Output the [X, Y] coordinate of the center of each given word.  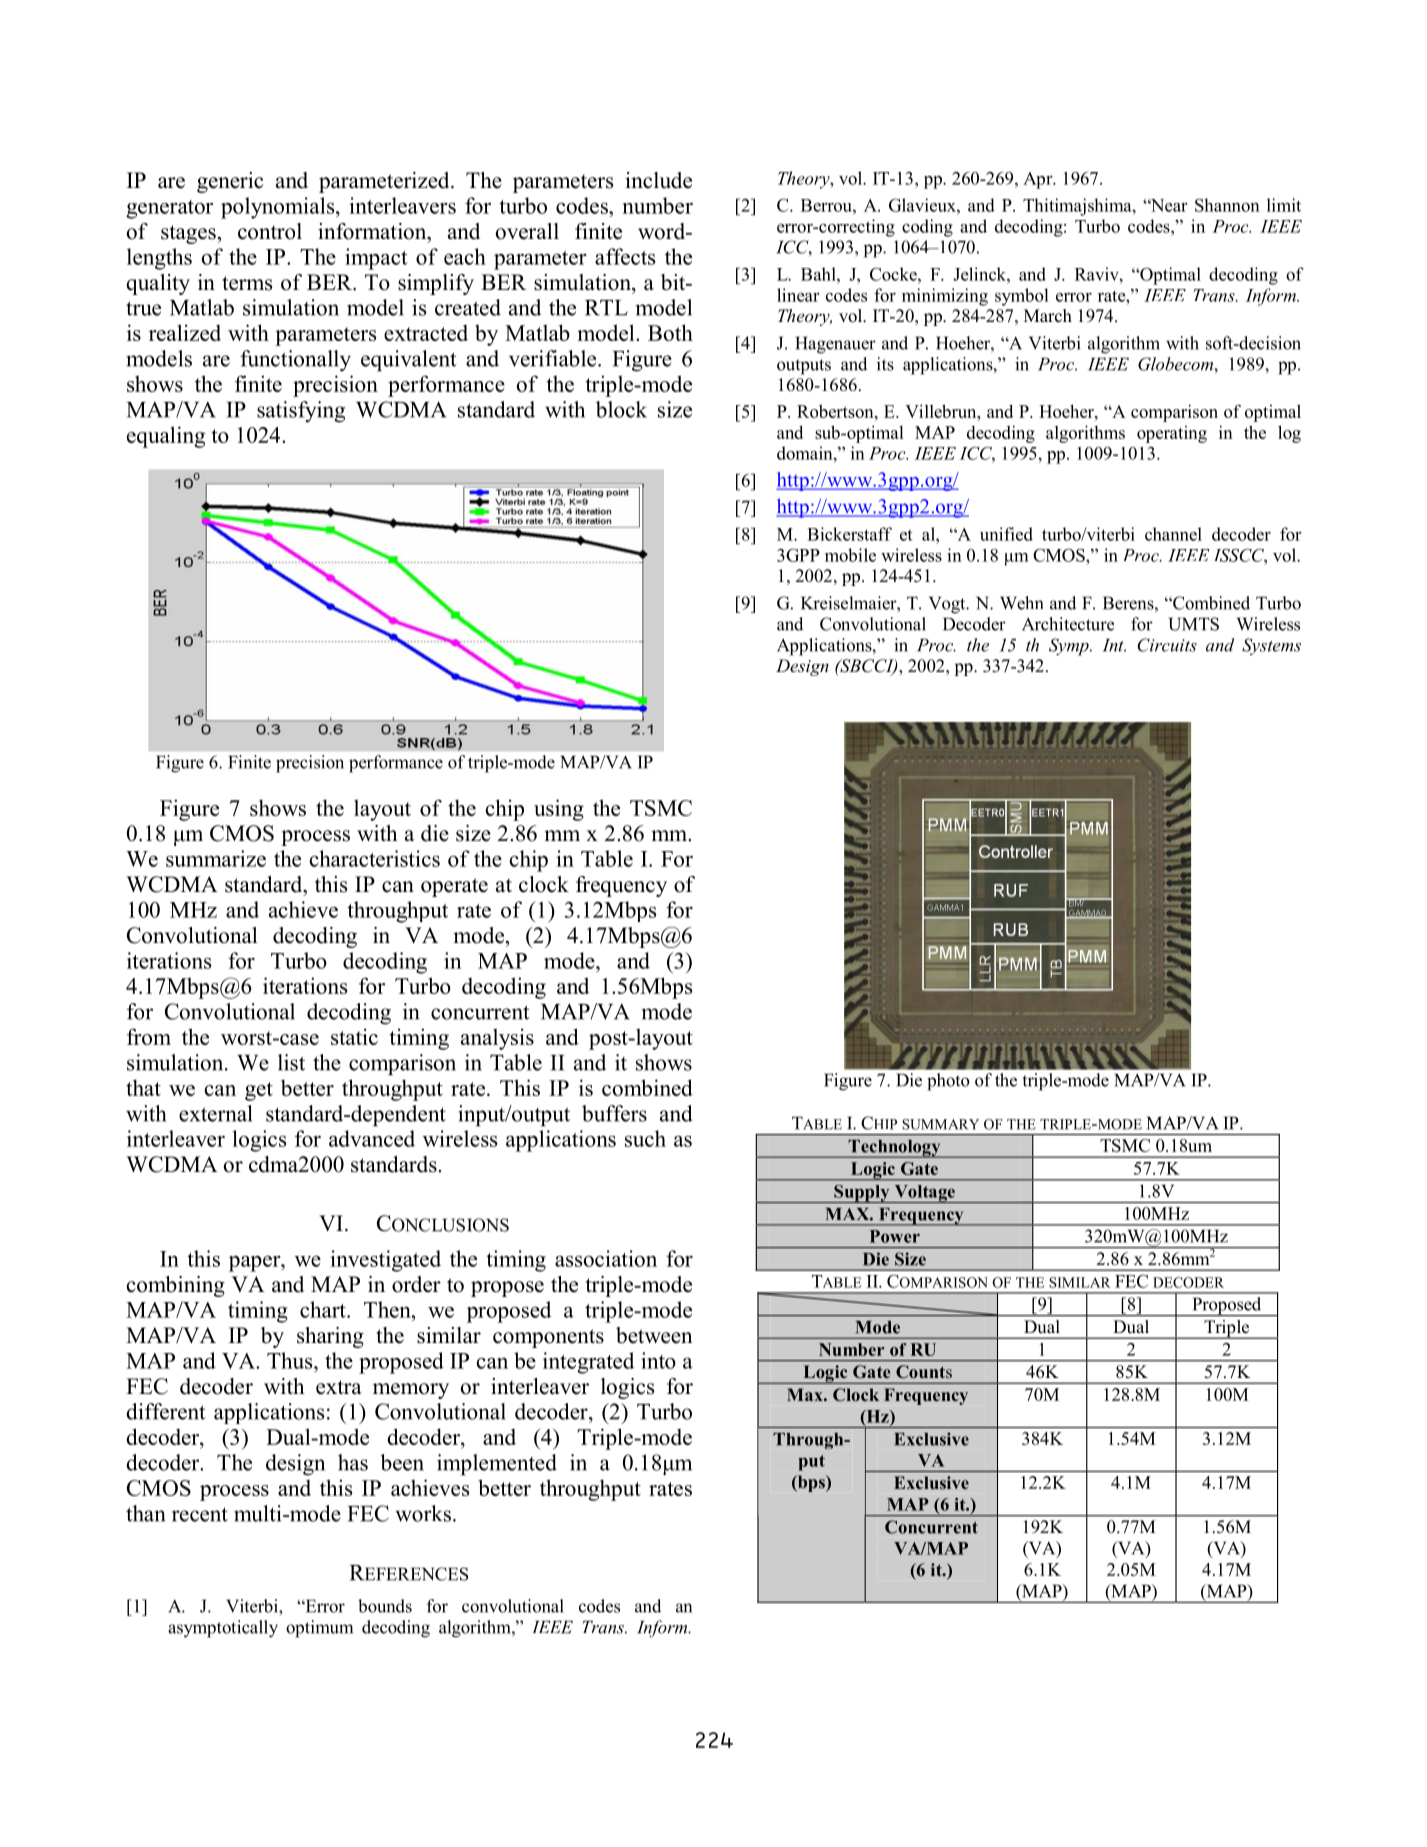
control [270, 231]
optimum [319, 1629]
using [559, 810]
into [658, 1360]
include [658, 180]
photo [948, 1082]
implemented [497, 1465]
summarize [216, 858]
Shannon [1227, 205]
